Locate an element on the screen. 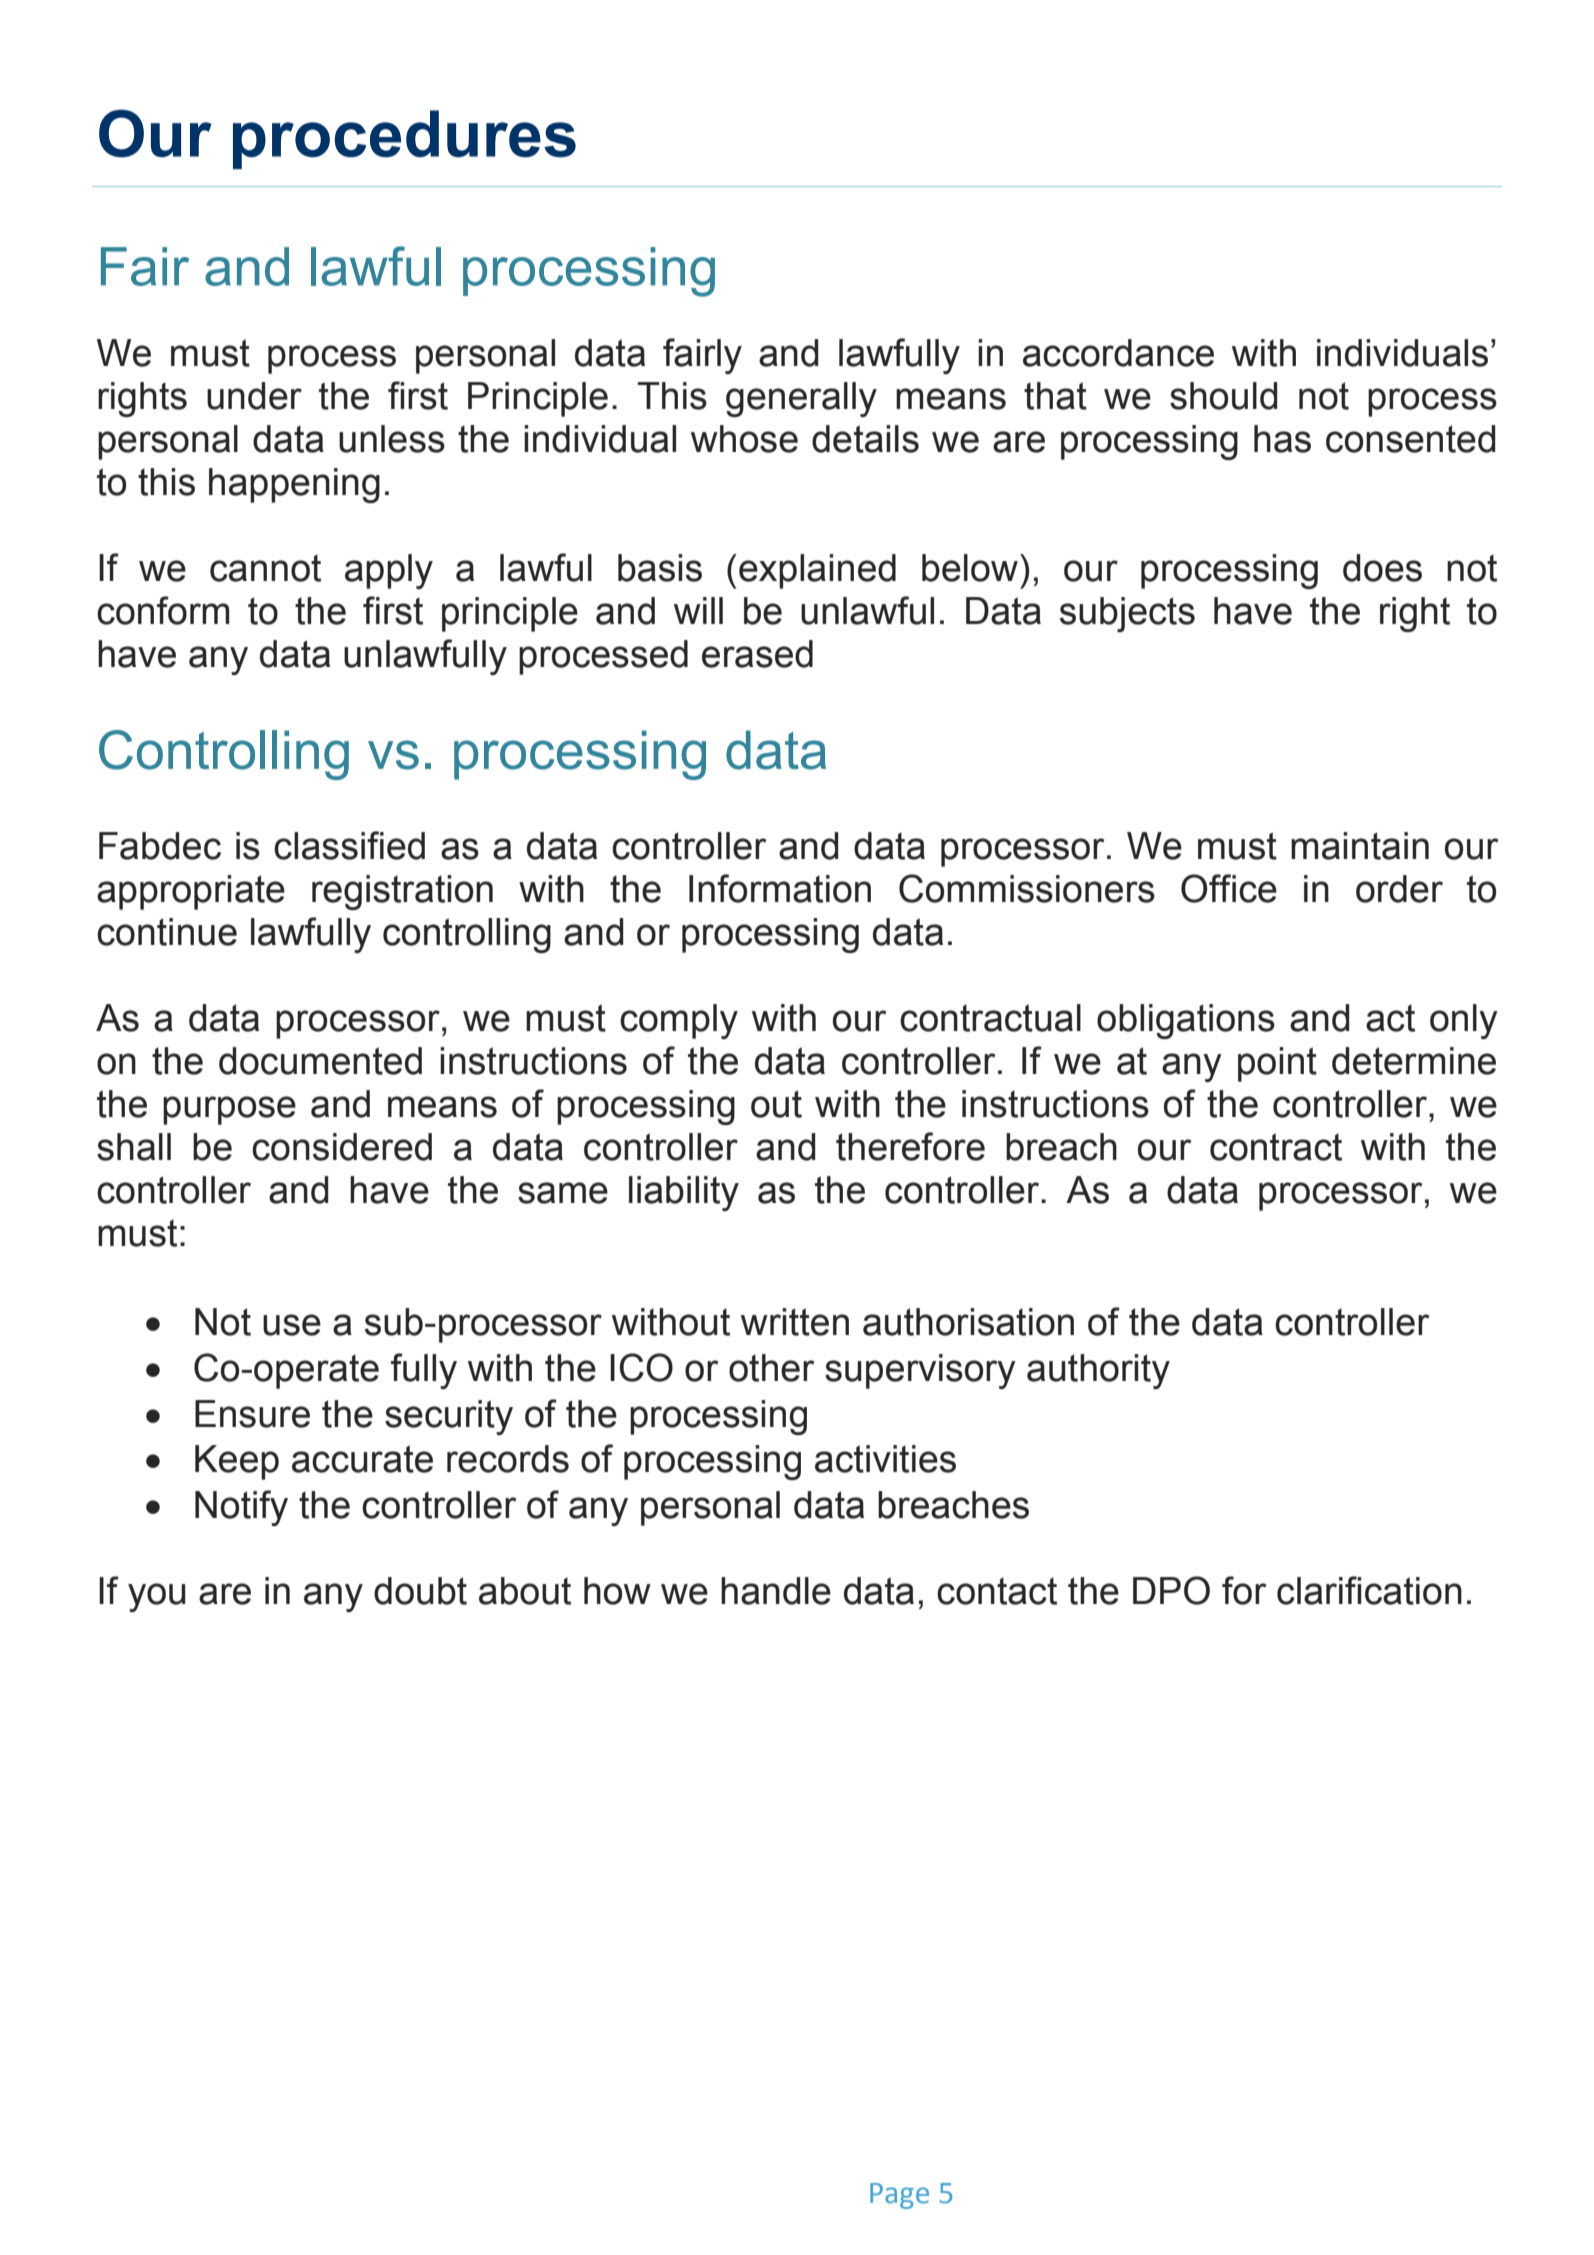  explained is located at coordinates (817, 571).
